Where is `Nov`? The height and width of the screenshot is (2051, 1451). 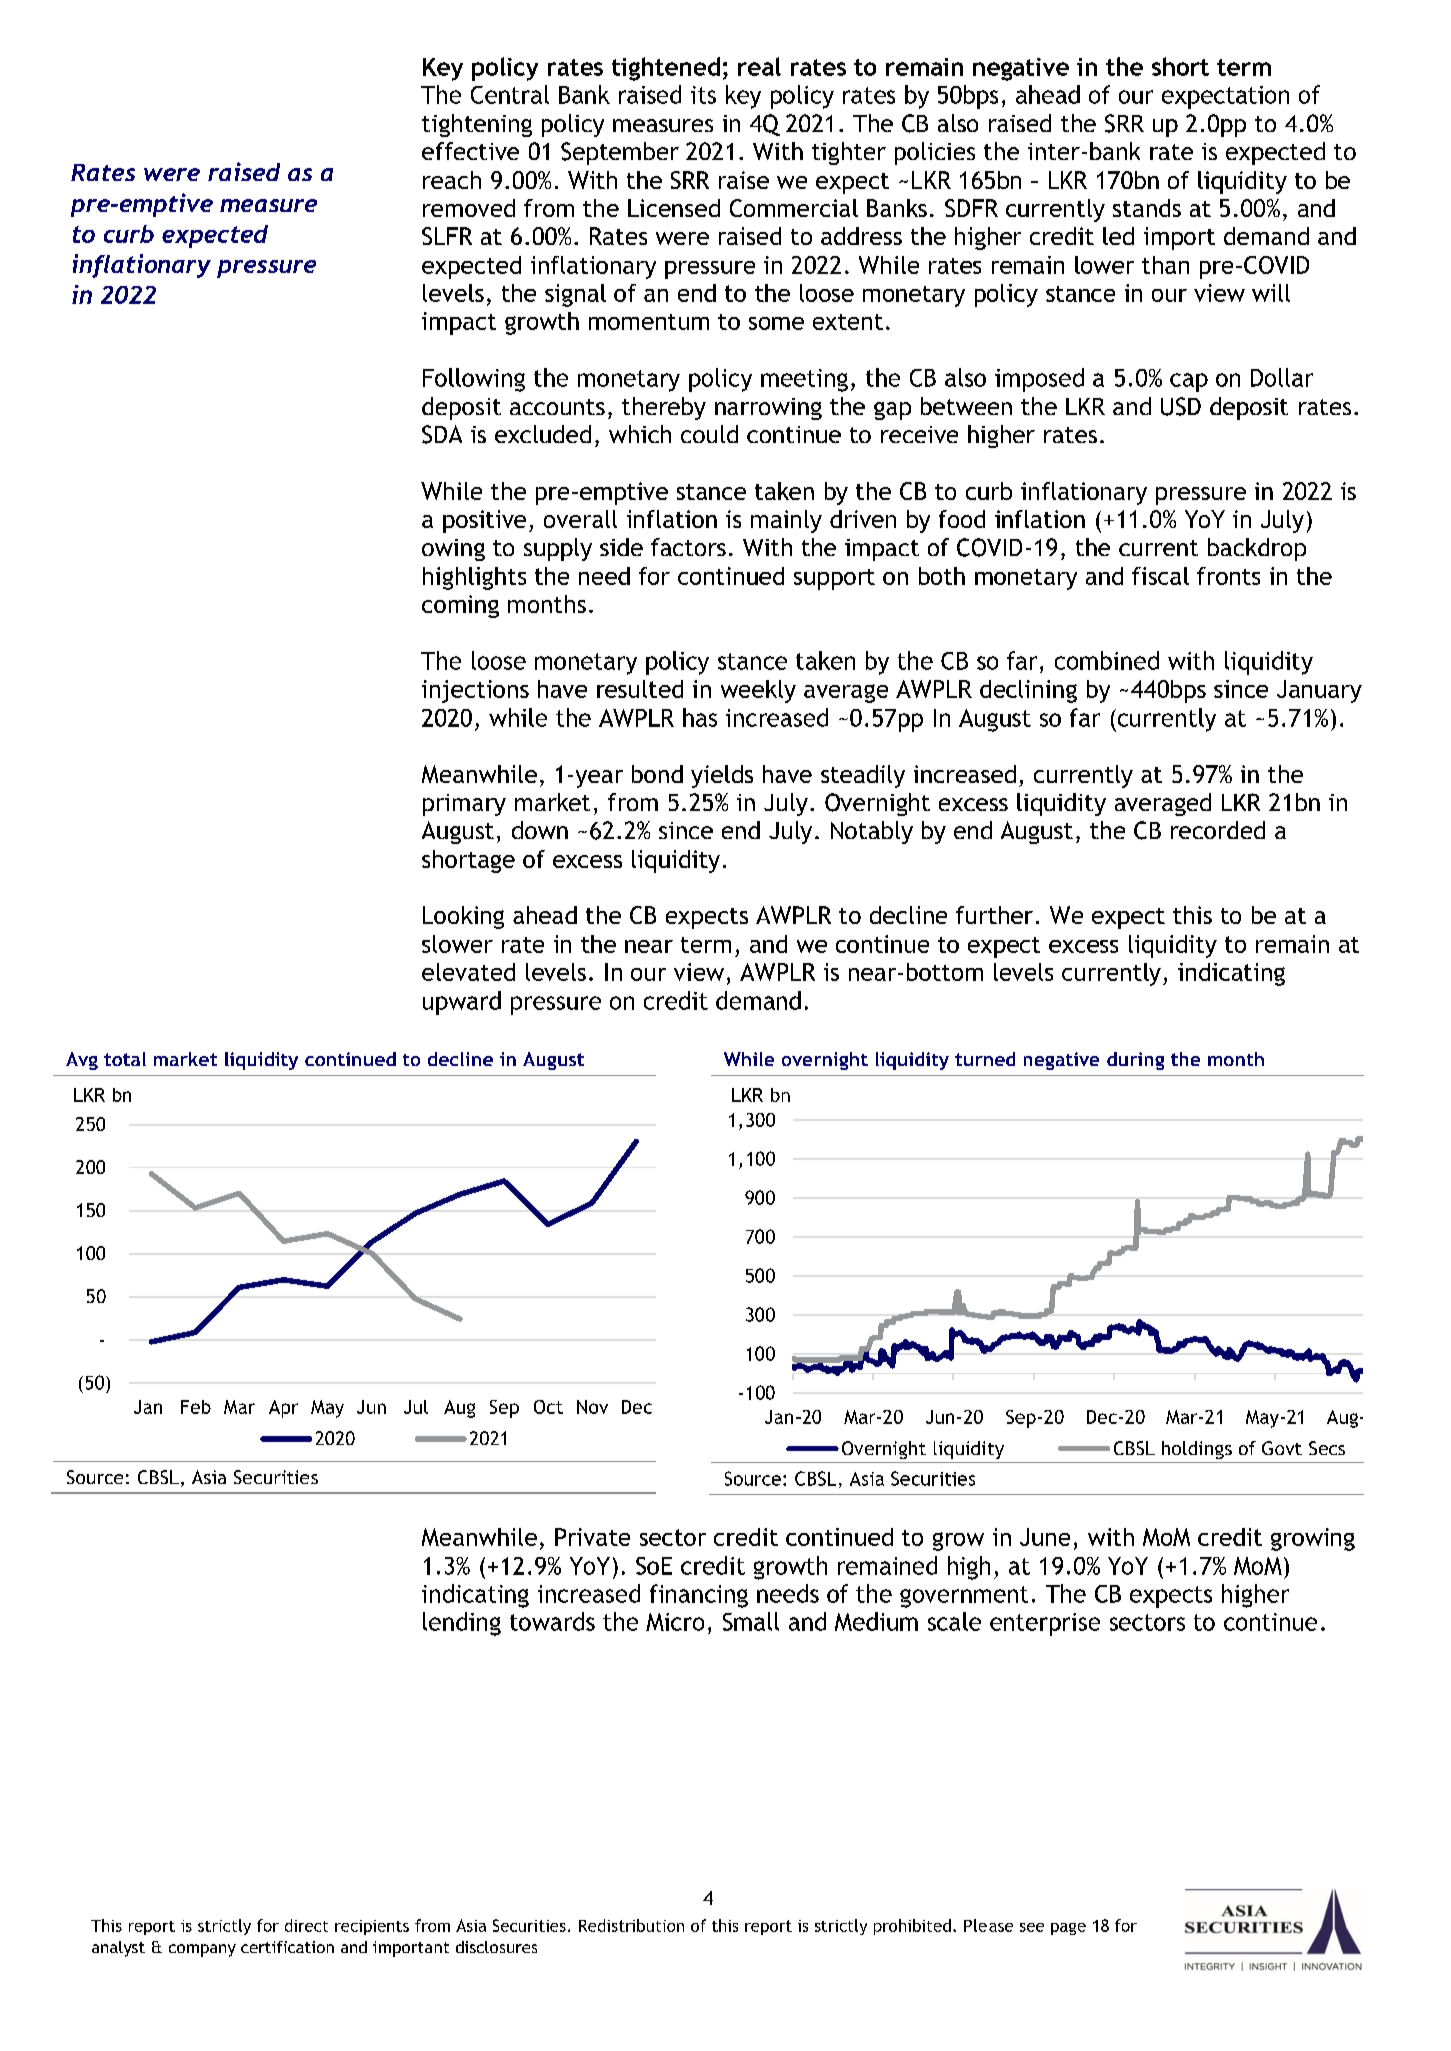 Nov is located at coordinates (592, 1407).
